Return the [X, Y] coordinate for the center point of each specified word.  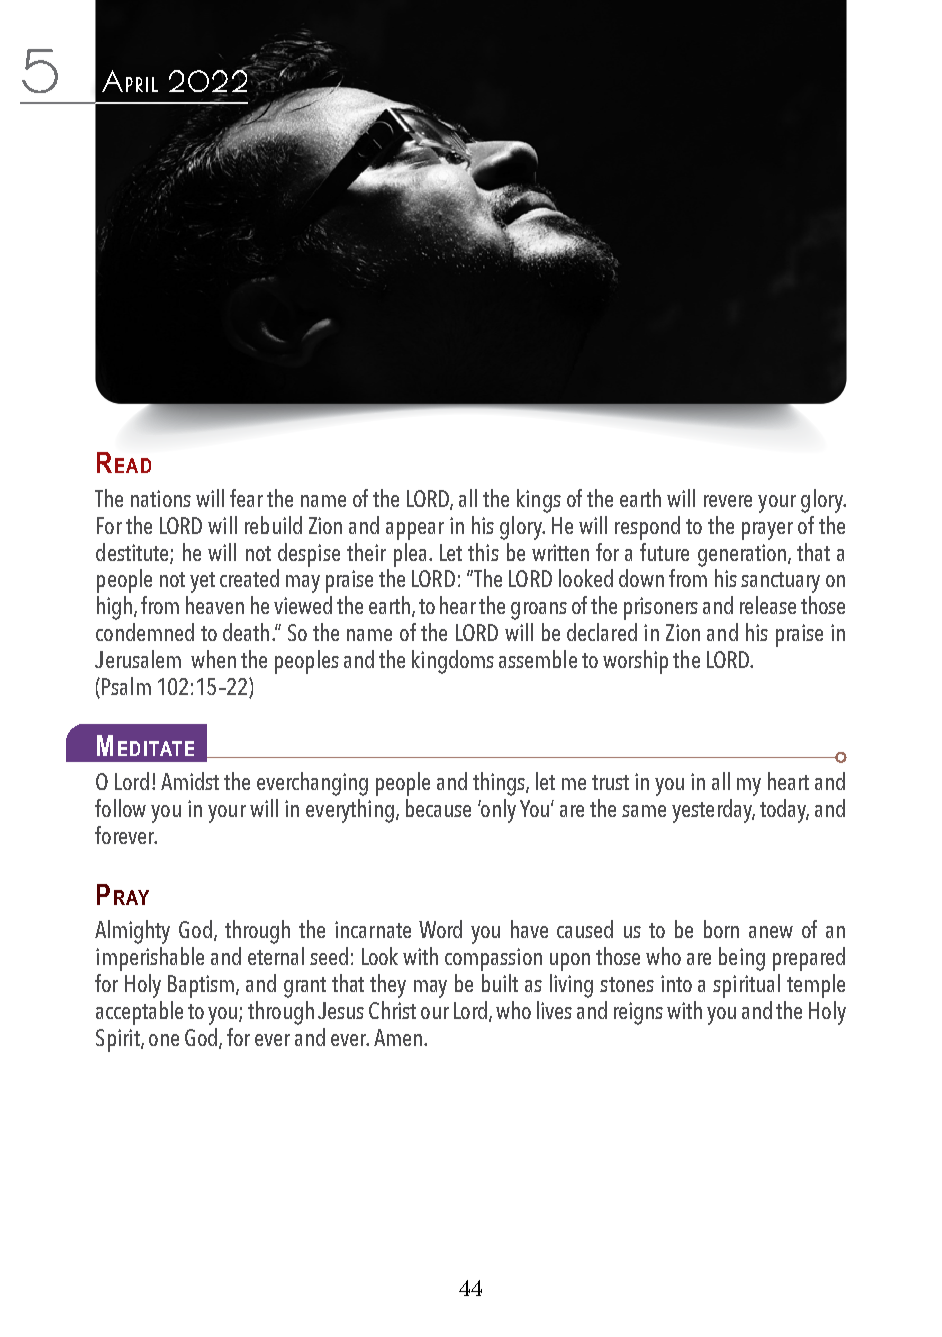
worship [635, 662]
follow [120, 808]
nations [161, 498]
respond [647, 528]
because [438, 808]
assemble [538, 659]
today [784, 811]
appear [415, 531]
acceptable [139, 1013]
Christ [392, 1010]
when [213, 659]
